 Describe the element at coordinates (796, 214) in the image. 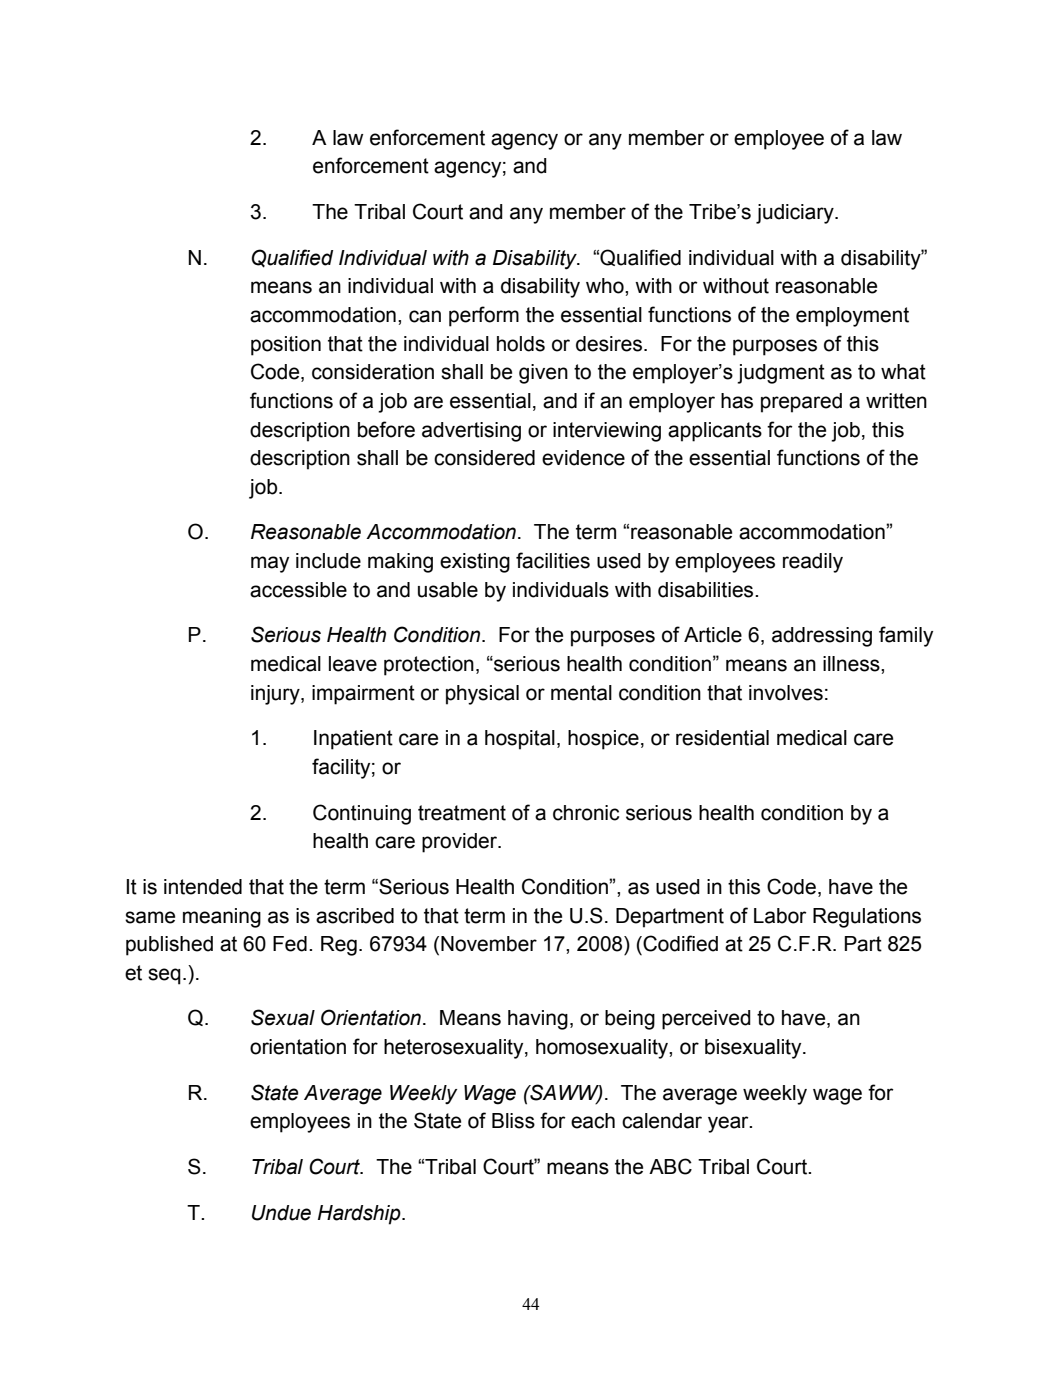

I see `judiciary` at that location.
